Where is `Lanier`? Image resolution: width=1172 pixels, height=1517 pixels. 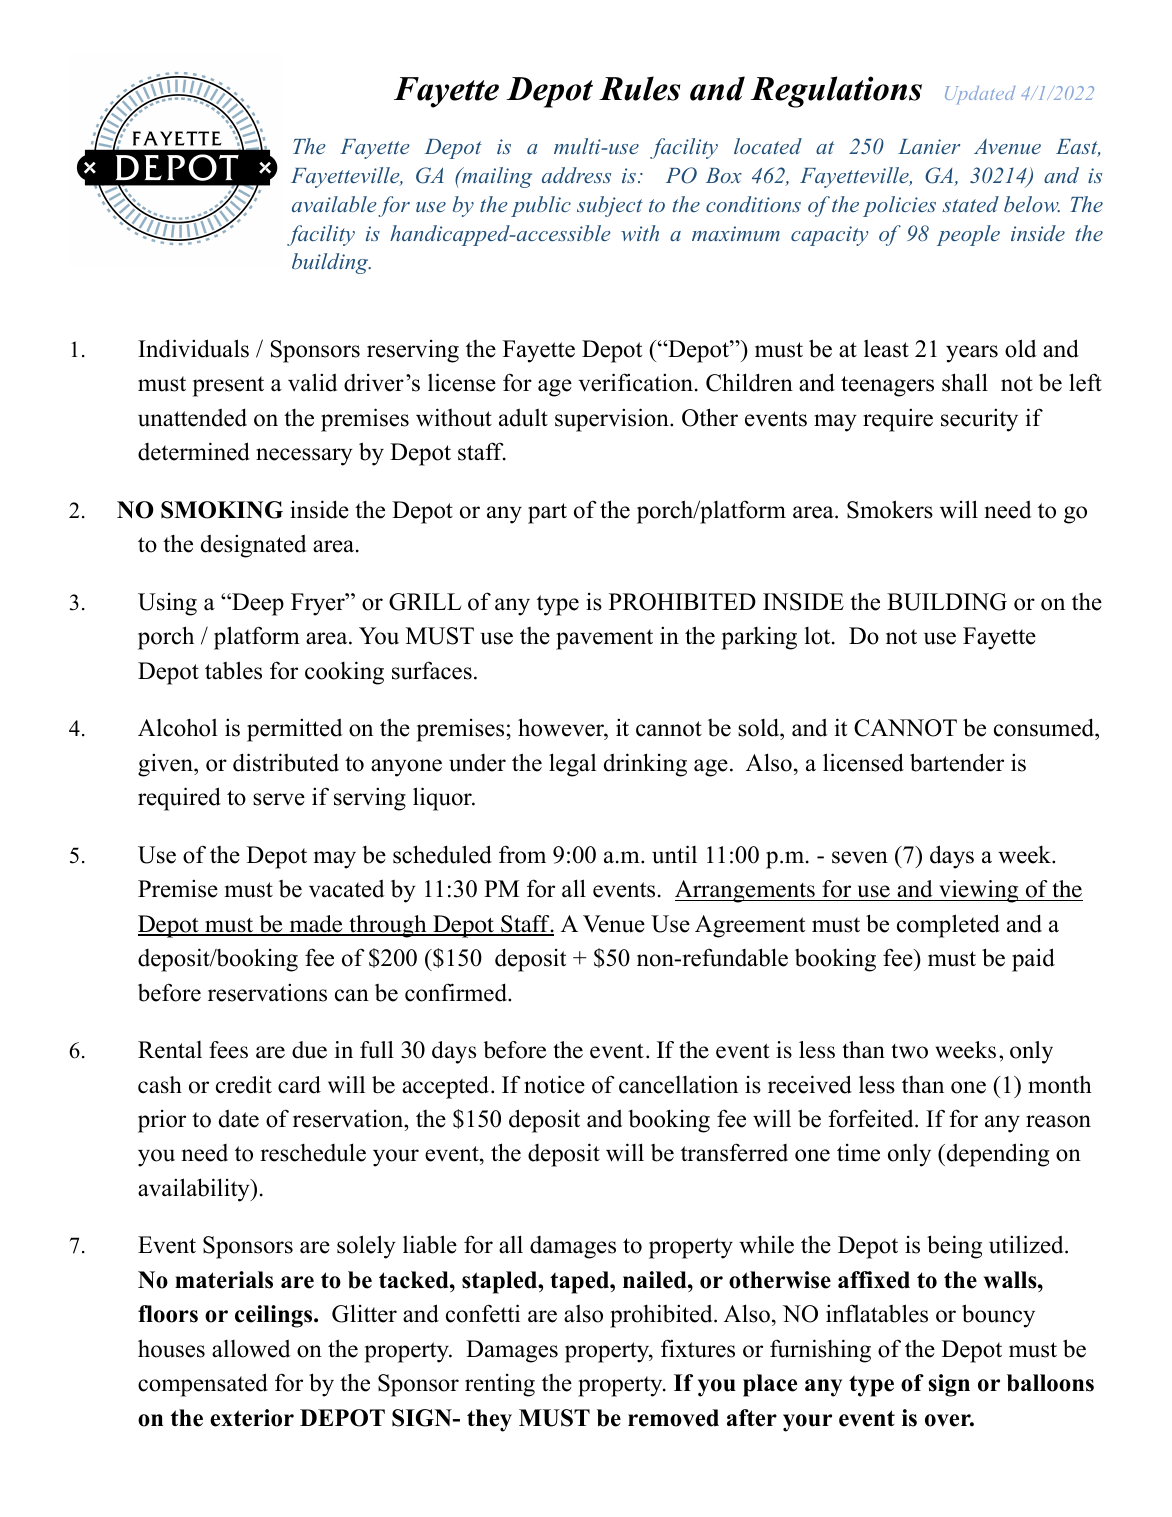
Lanier is located at coordinates (929, 146).
